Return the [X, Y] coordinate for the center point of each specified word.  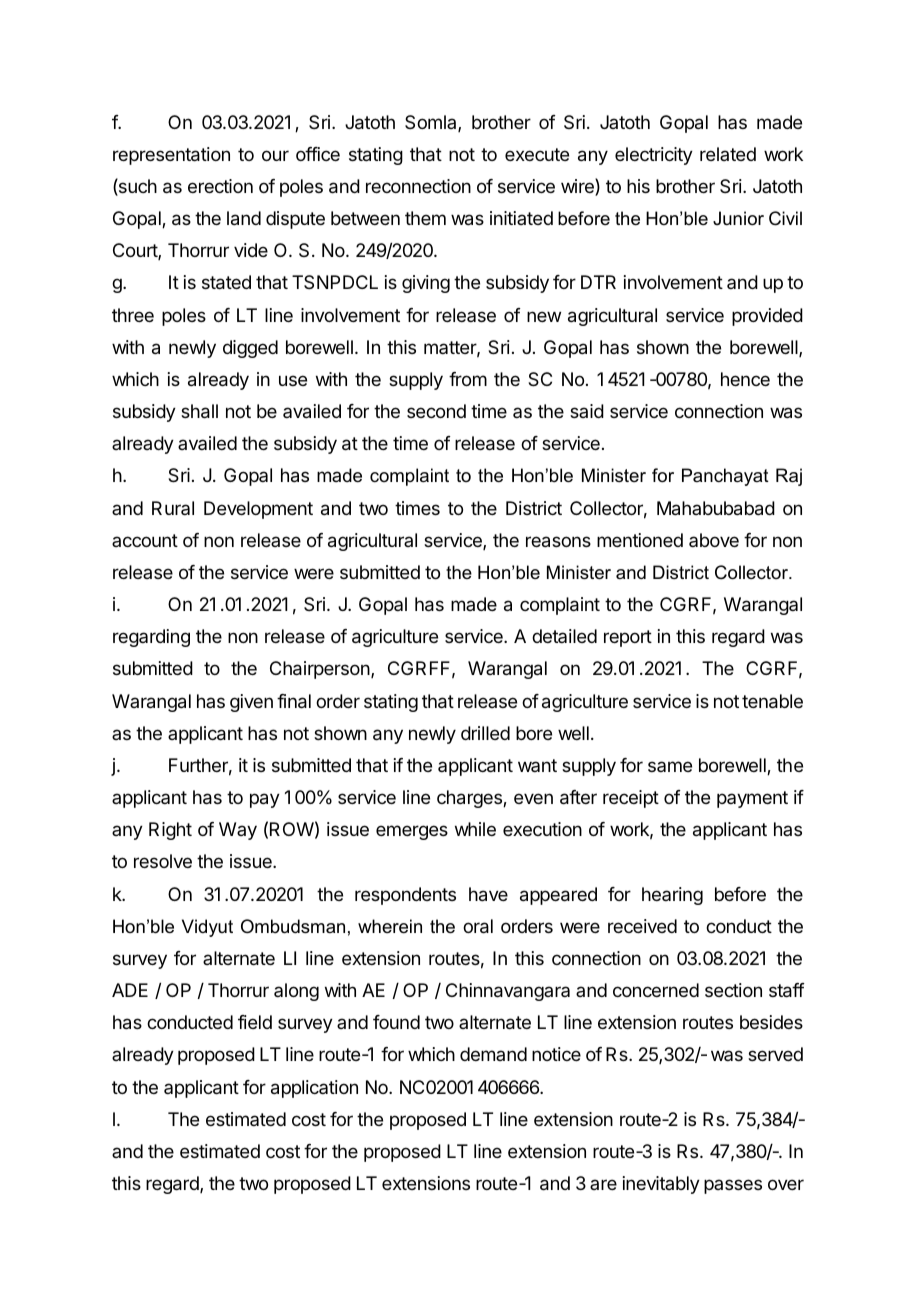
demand [493, 1054]
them [425, 218]
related [728, 154]
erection [220, 186]
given [251, 703]
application [314, 1089]
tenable [772, 701]
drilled [485, 733]
